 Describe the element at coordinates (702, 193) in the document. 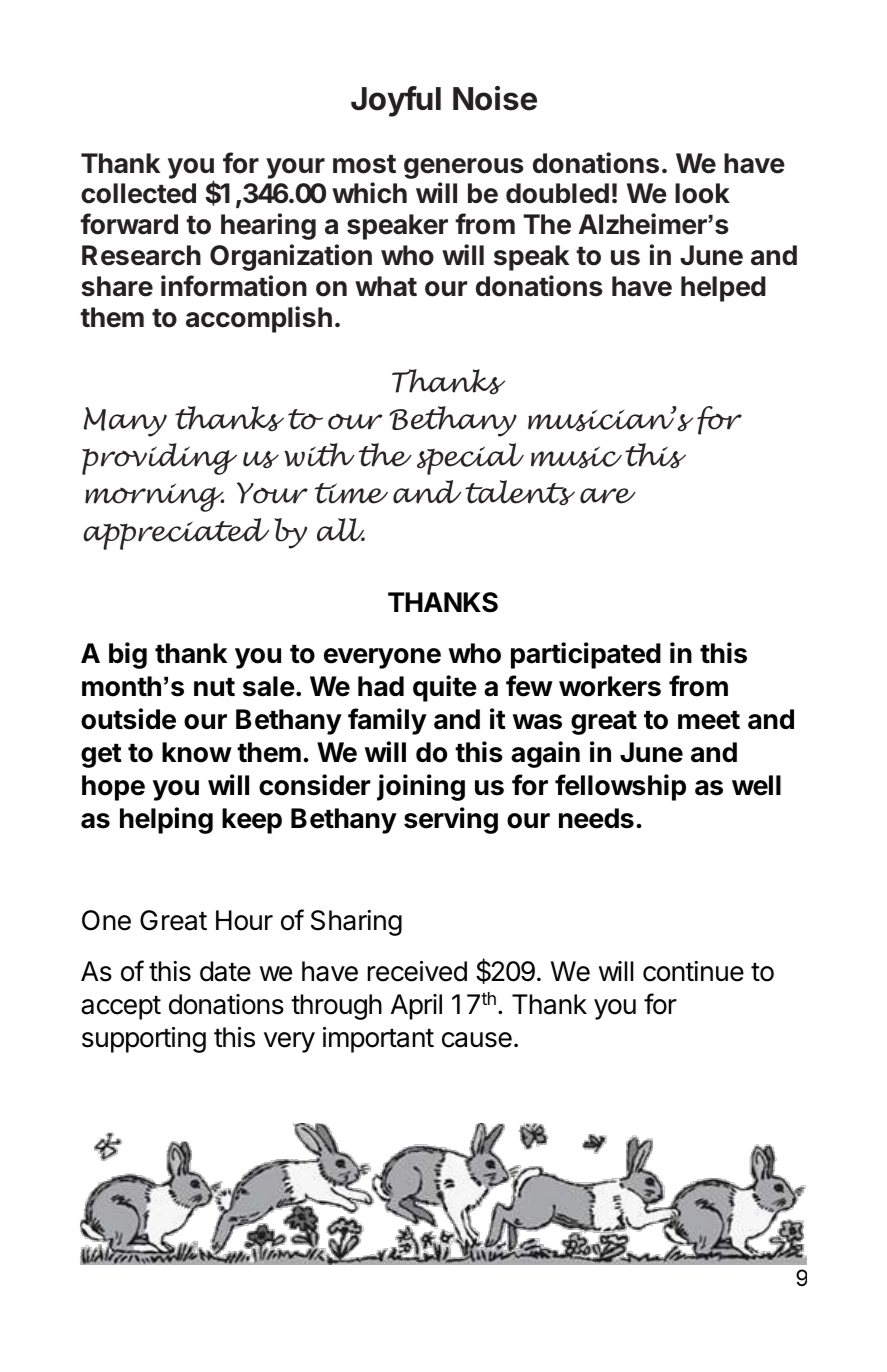

I see `look` at that location.
